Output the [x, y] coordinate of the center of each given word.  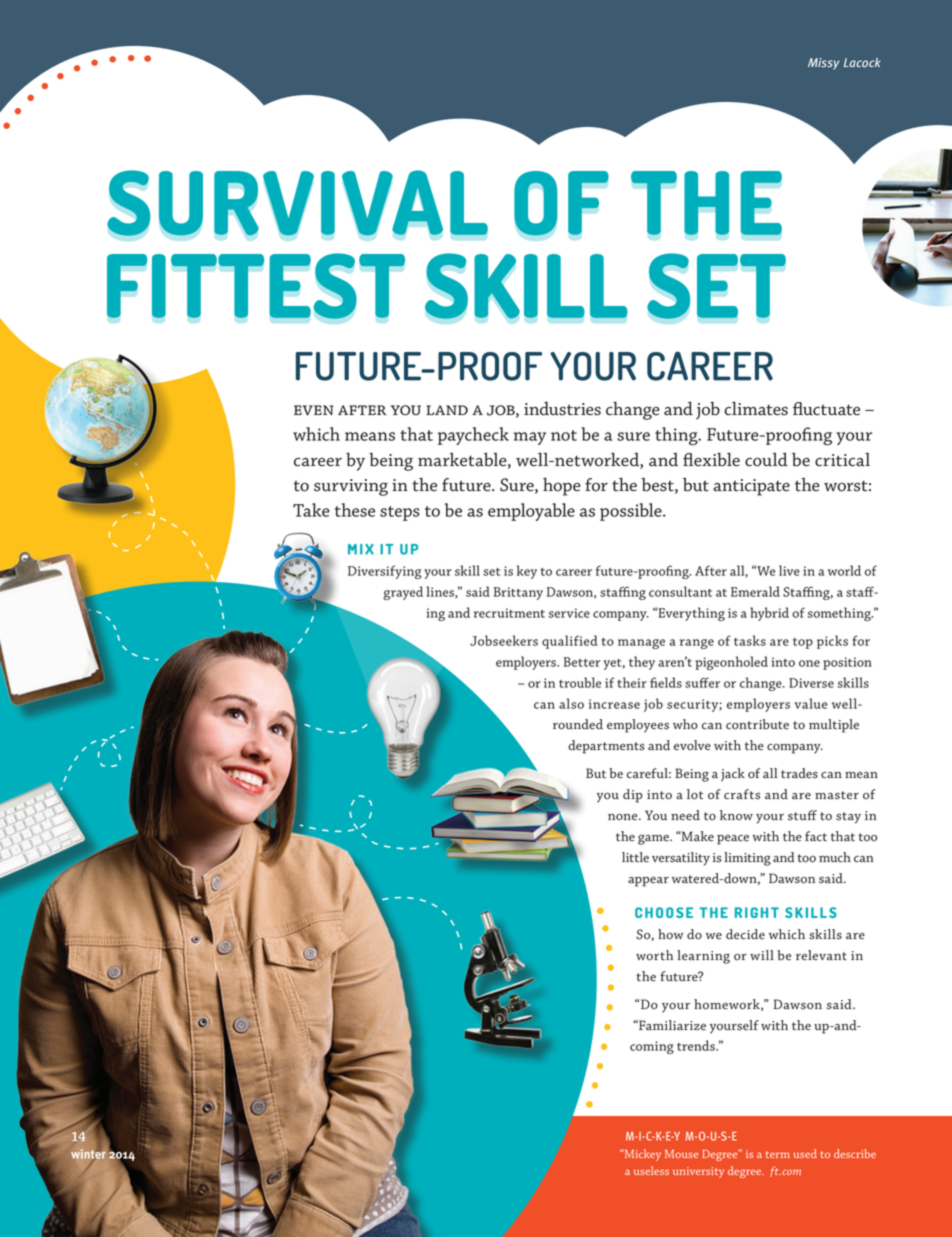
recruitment [509, 613]
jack [733, 775]
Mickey [641, 1155]
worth [654, 955]
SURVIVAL [297, 203]
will [762, 955]
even [313, 410]
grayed [403, 593]
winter [88, 1153]
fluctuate [826, 409]
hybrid [769, 614]
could [766, 459]
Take [311, 510]
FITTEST [256, 286]
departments [606, 747]
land [447, 410]
